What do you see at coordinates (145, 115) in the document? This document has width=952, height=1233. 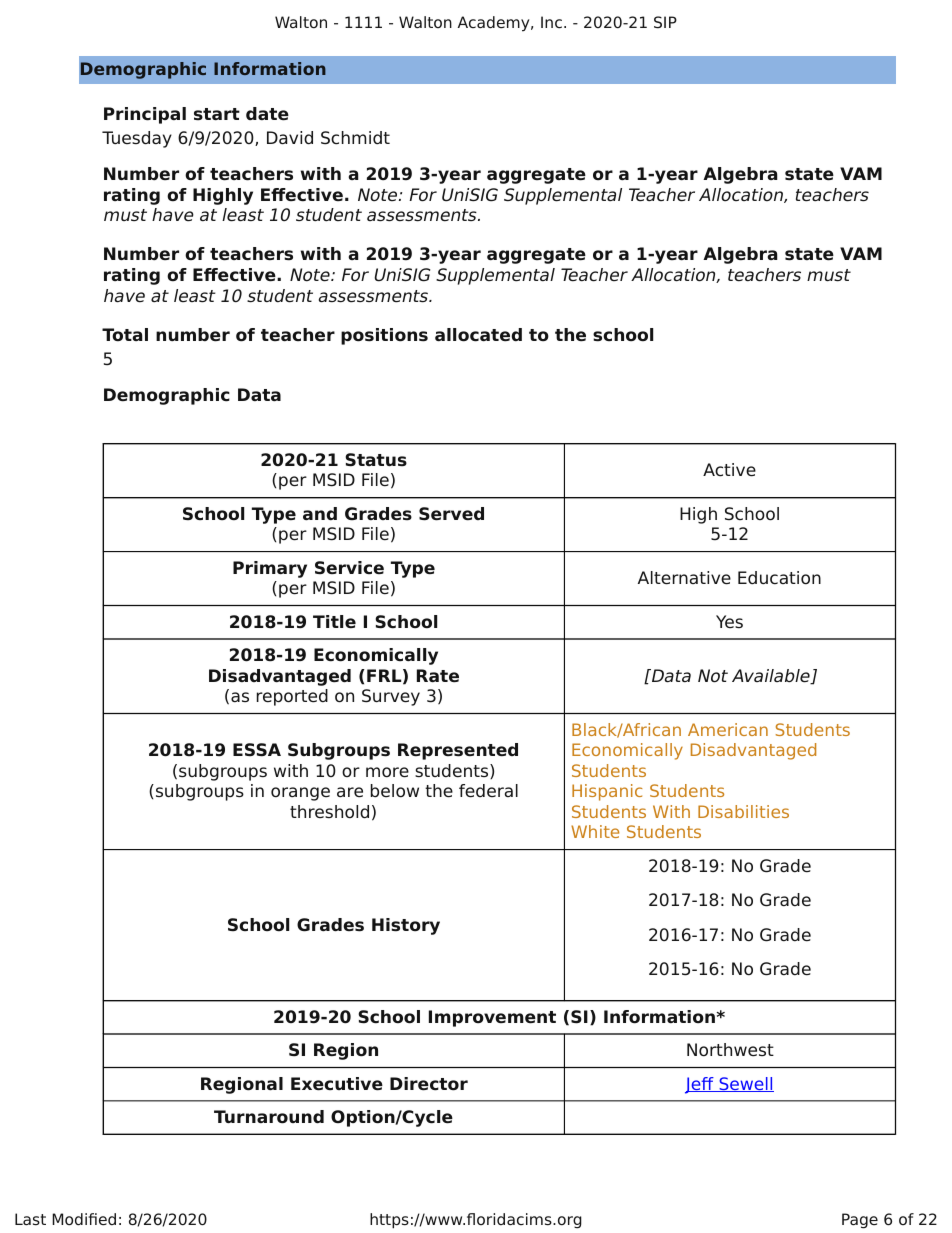 I see `Principal` at bounding box center [145, 115].
